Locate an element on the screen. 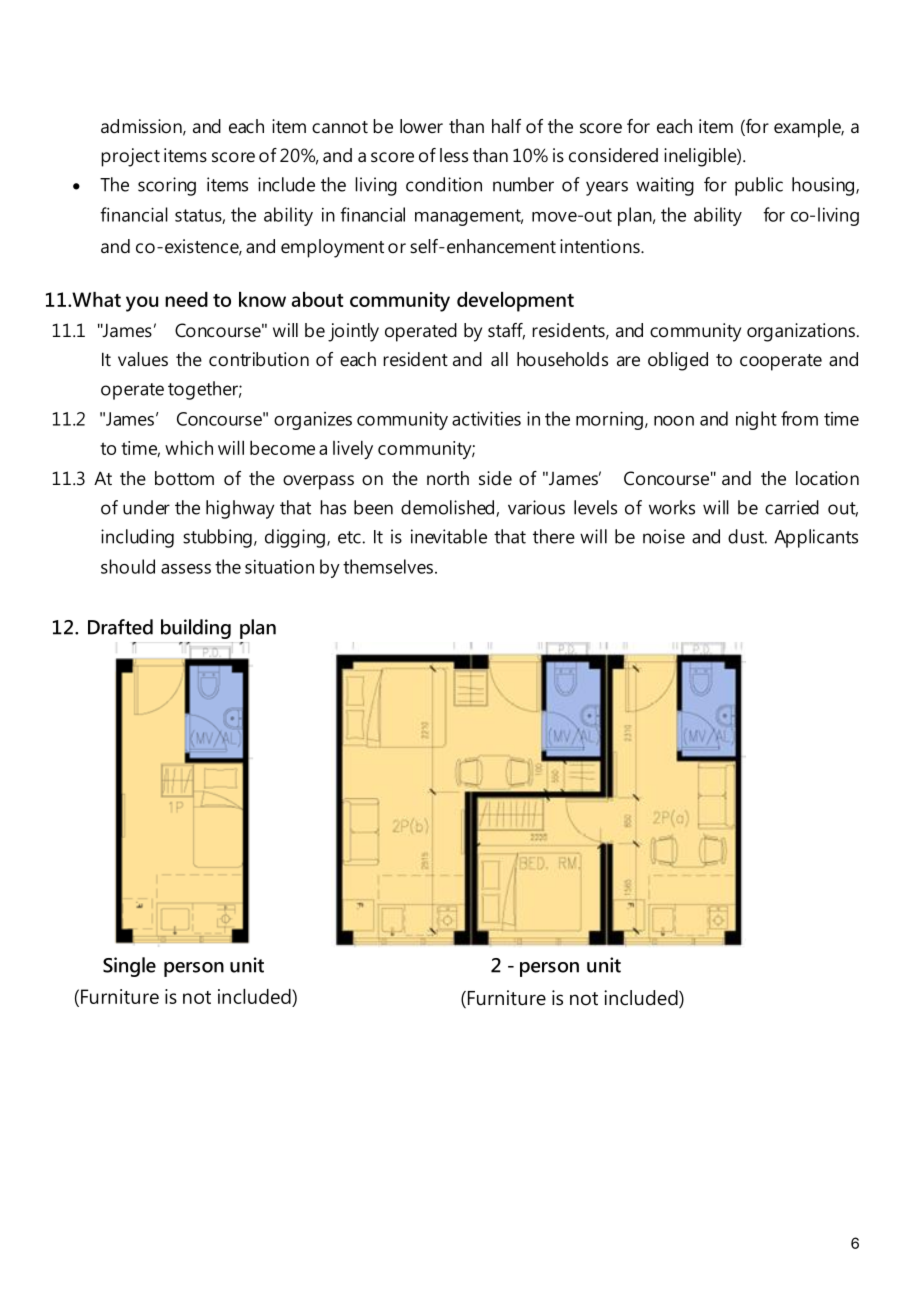 The image size is (924, 1307). public is located at coordinates (759, 186).
